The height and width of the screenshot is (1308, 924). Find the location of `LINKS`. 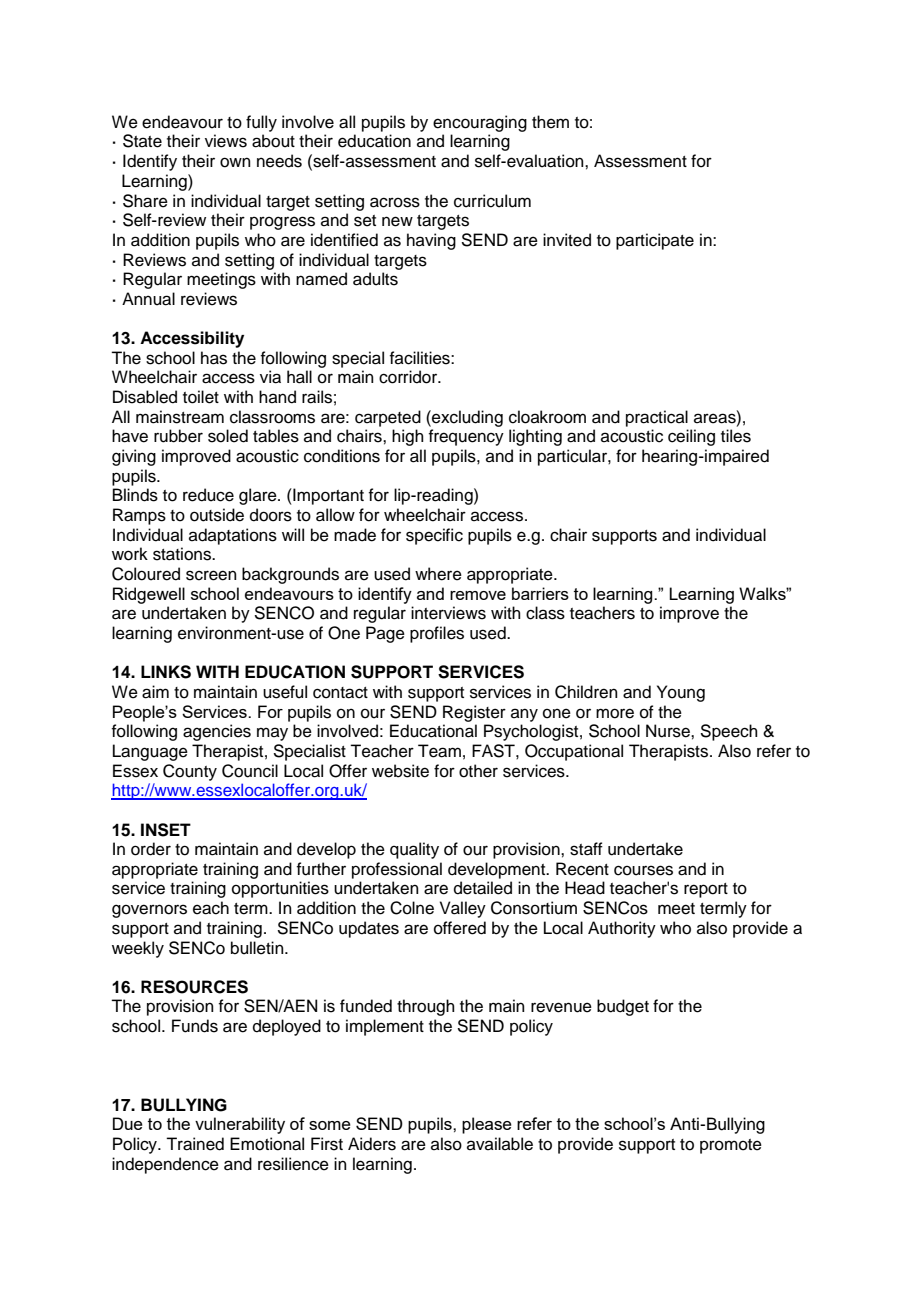

LINKS is located at coordinates (166, 672).
